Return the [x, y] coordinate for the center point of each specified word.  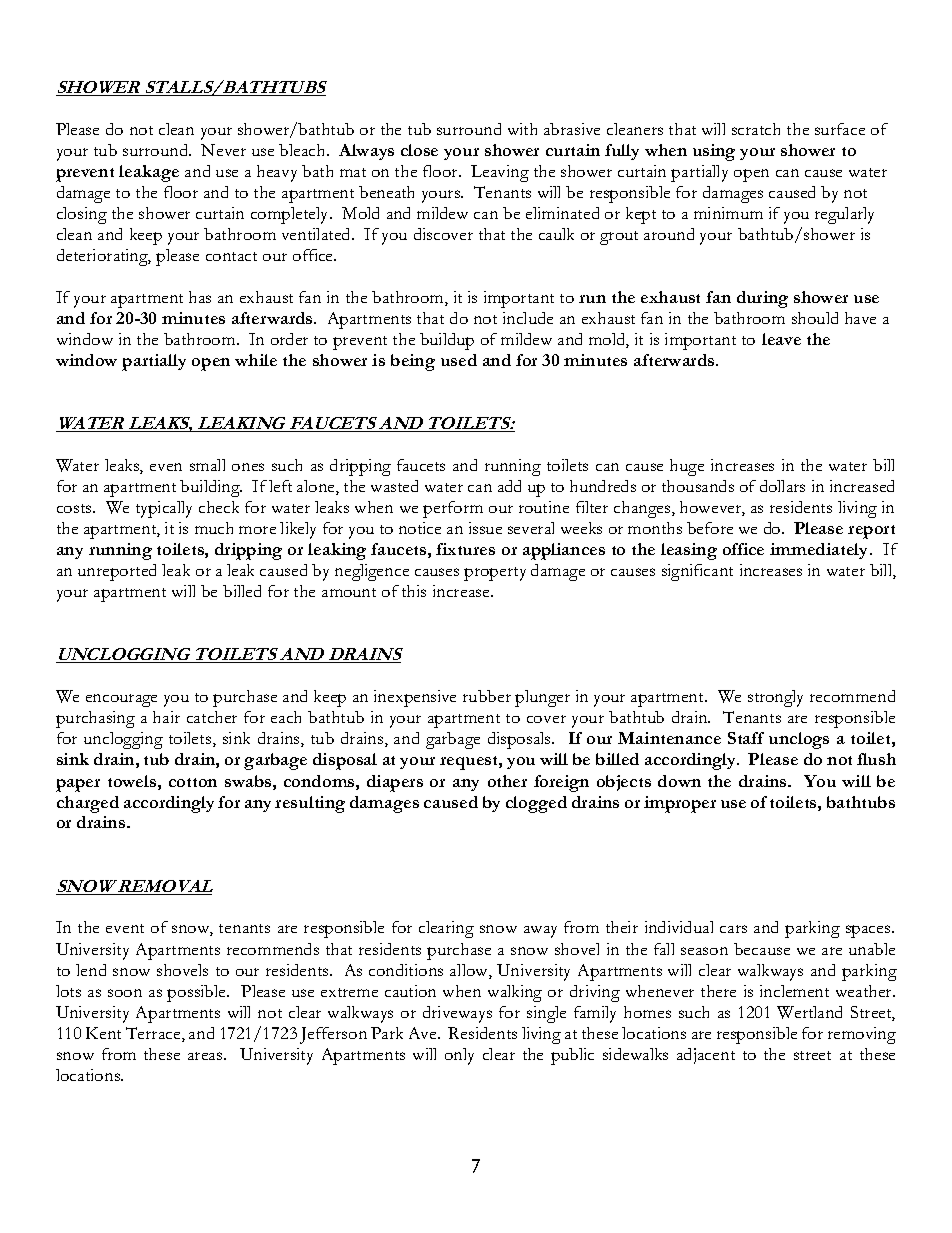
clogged [536, 804]
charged [88, 804]
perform [453, 509]
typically [164, 509]
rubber [487, 696]
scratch [756, 129]
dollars [782, 486]
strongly [775, 698]
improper [680, 804]
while [256, 360]
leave [781, 339]
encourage [121, 700]
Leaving [500, 173]
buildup [447, 341]
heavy [277, 173]
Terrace [154, 1034]
